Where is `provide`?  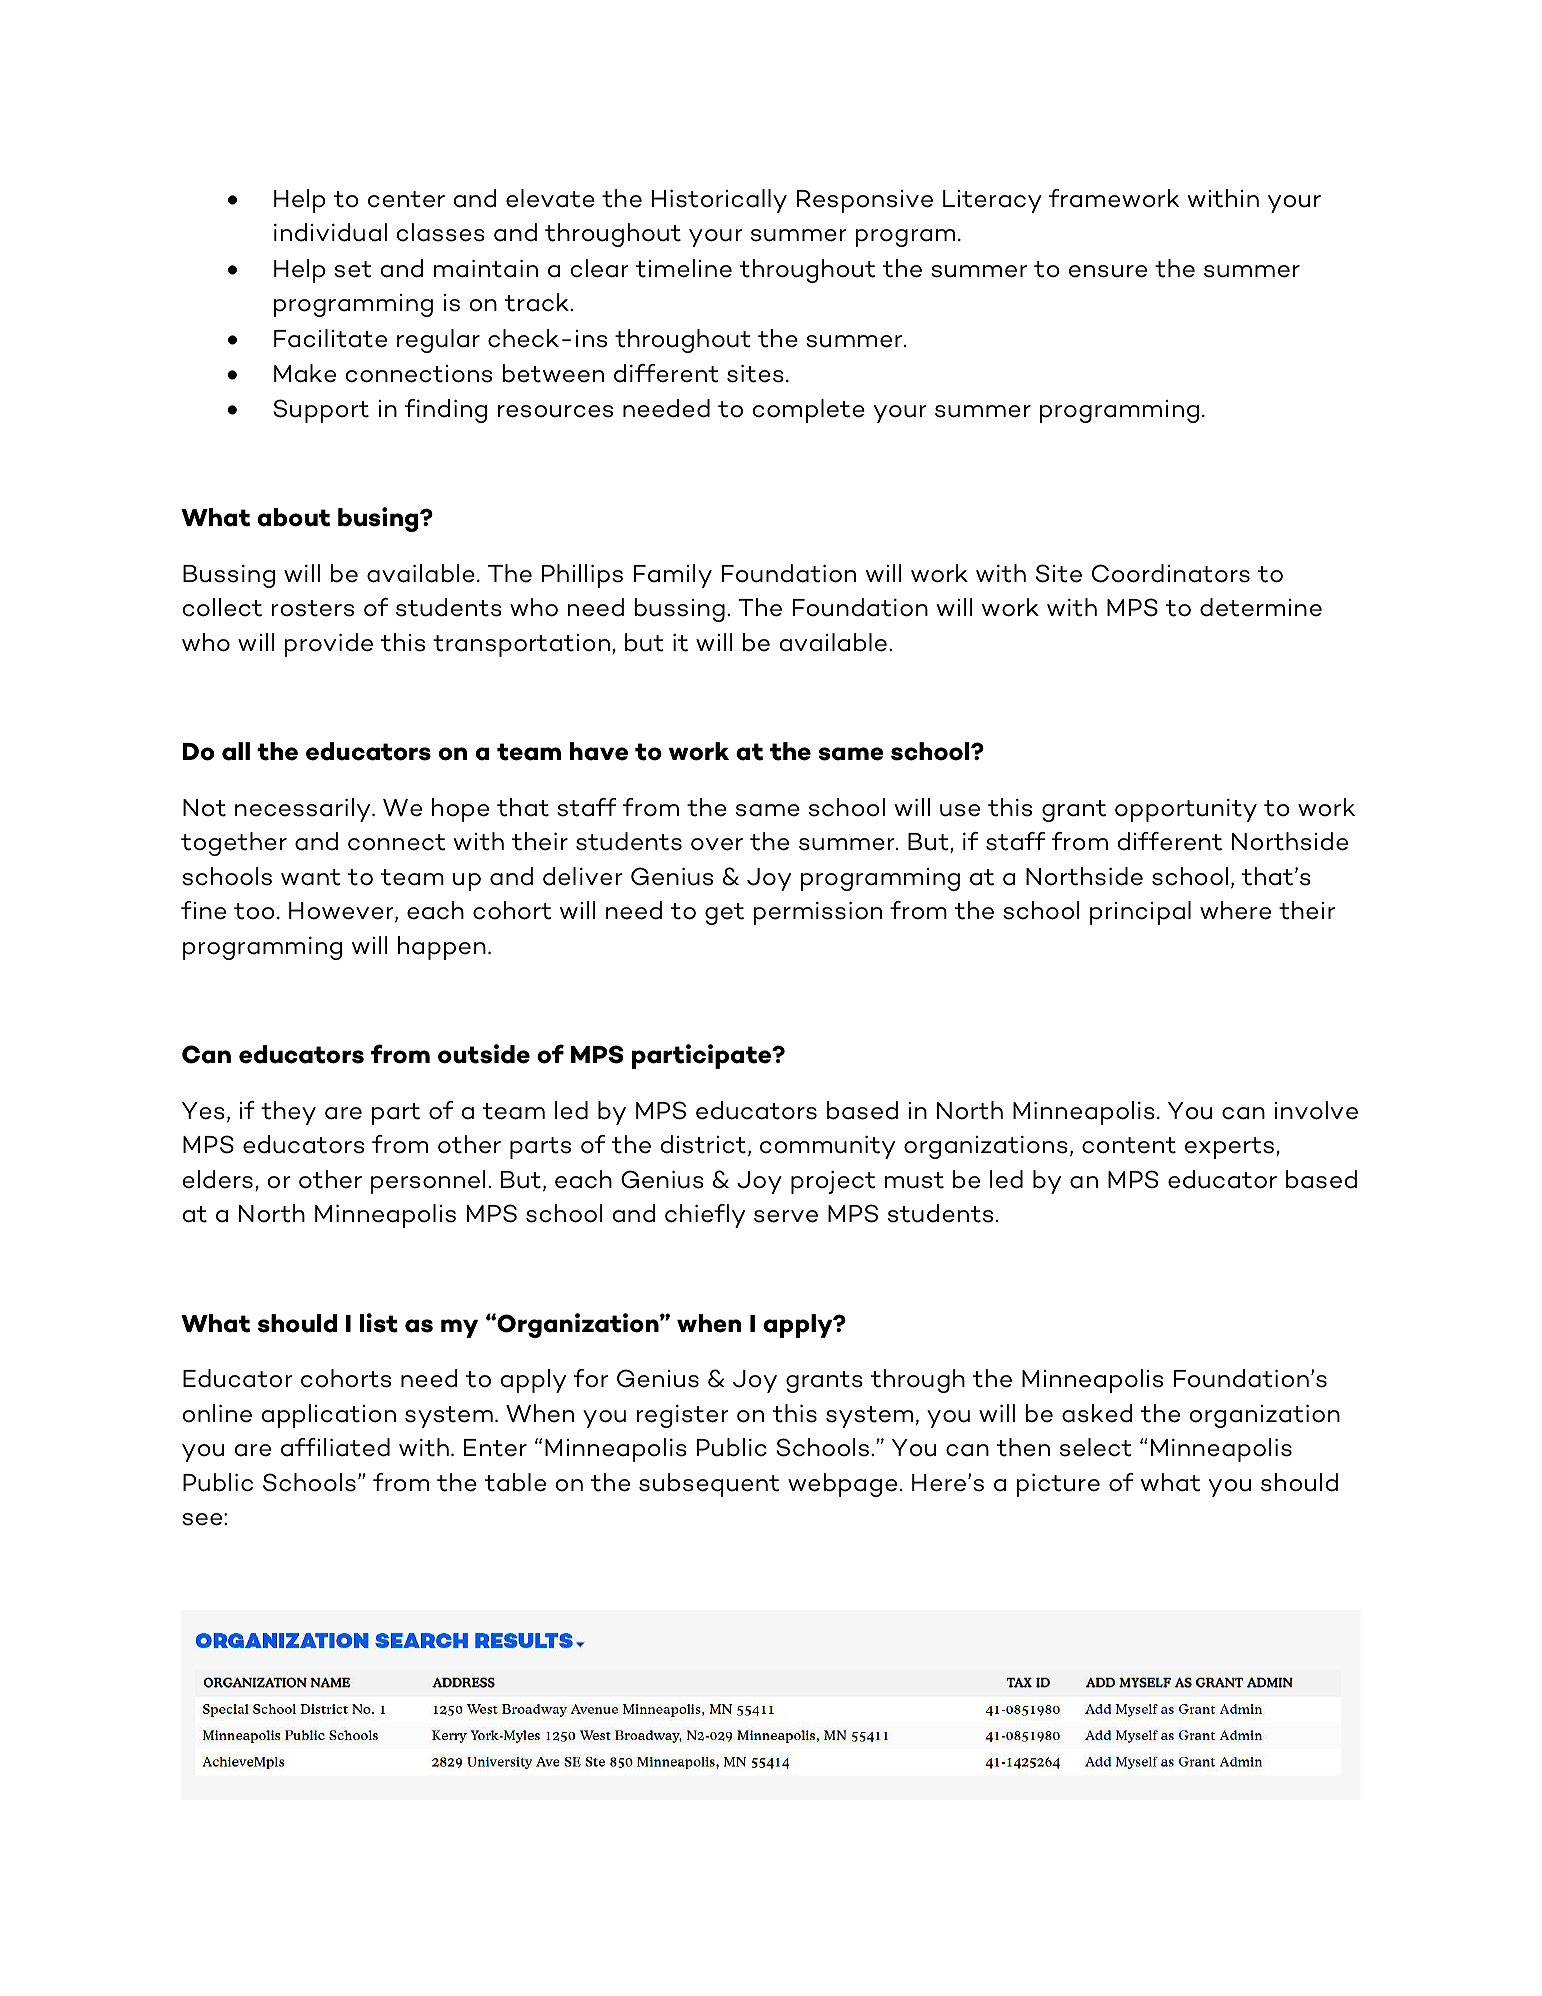
provide is located at coordinates (328, 645).
